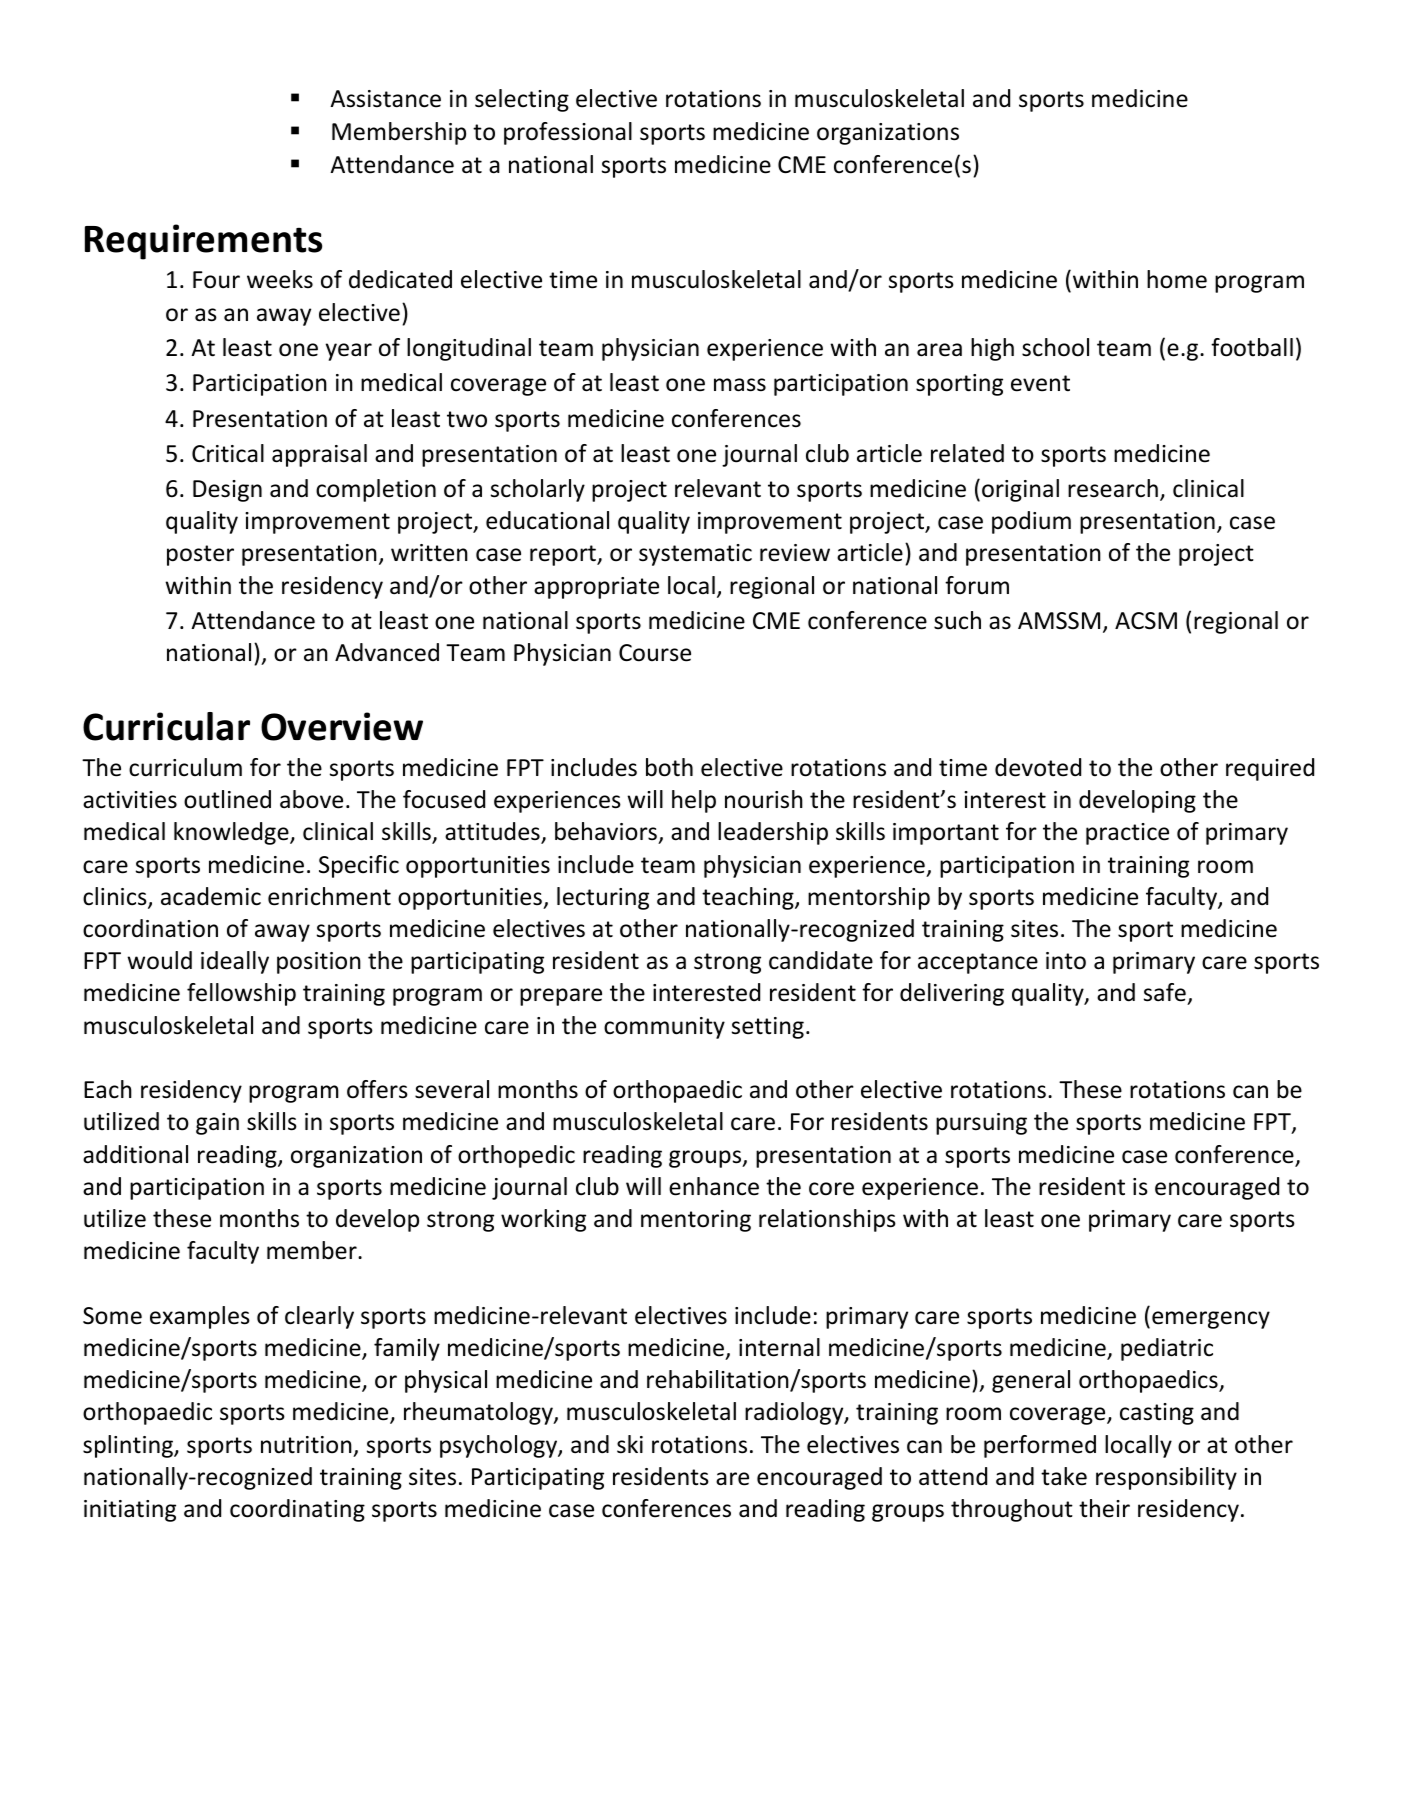  I want to click on home, so click(1177, 279).
